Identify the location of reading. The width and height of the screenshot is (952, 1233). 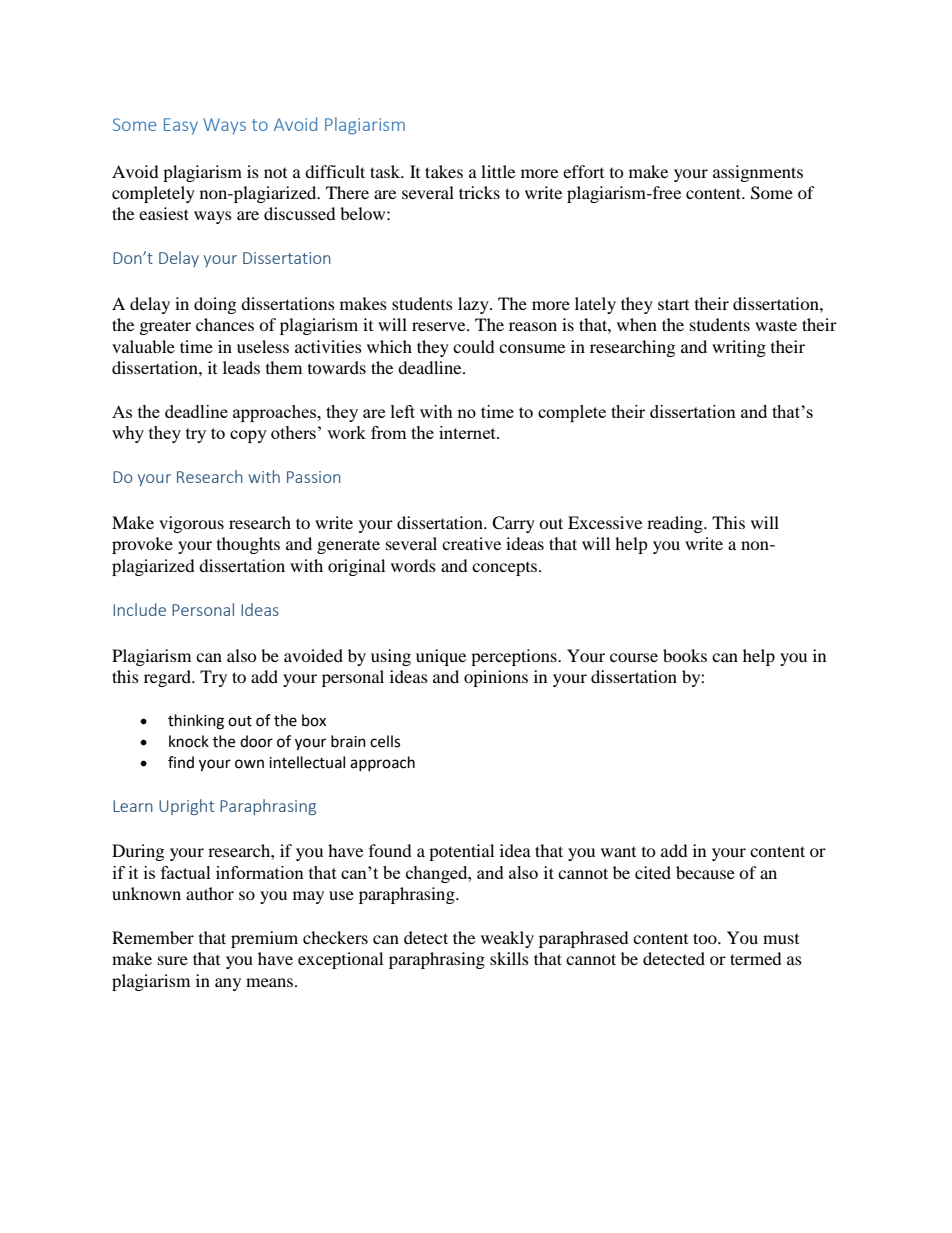
(676, 524).
